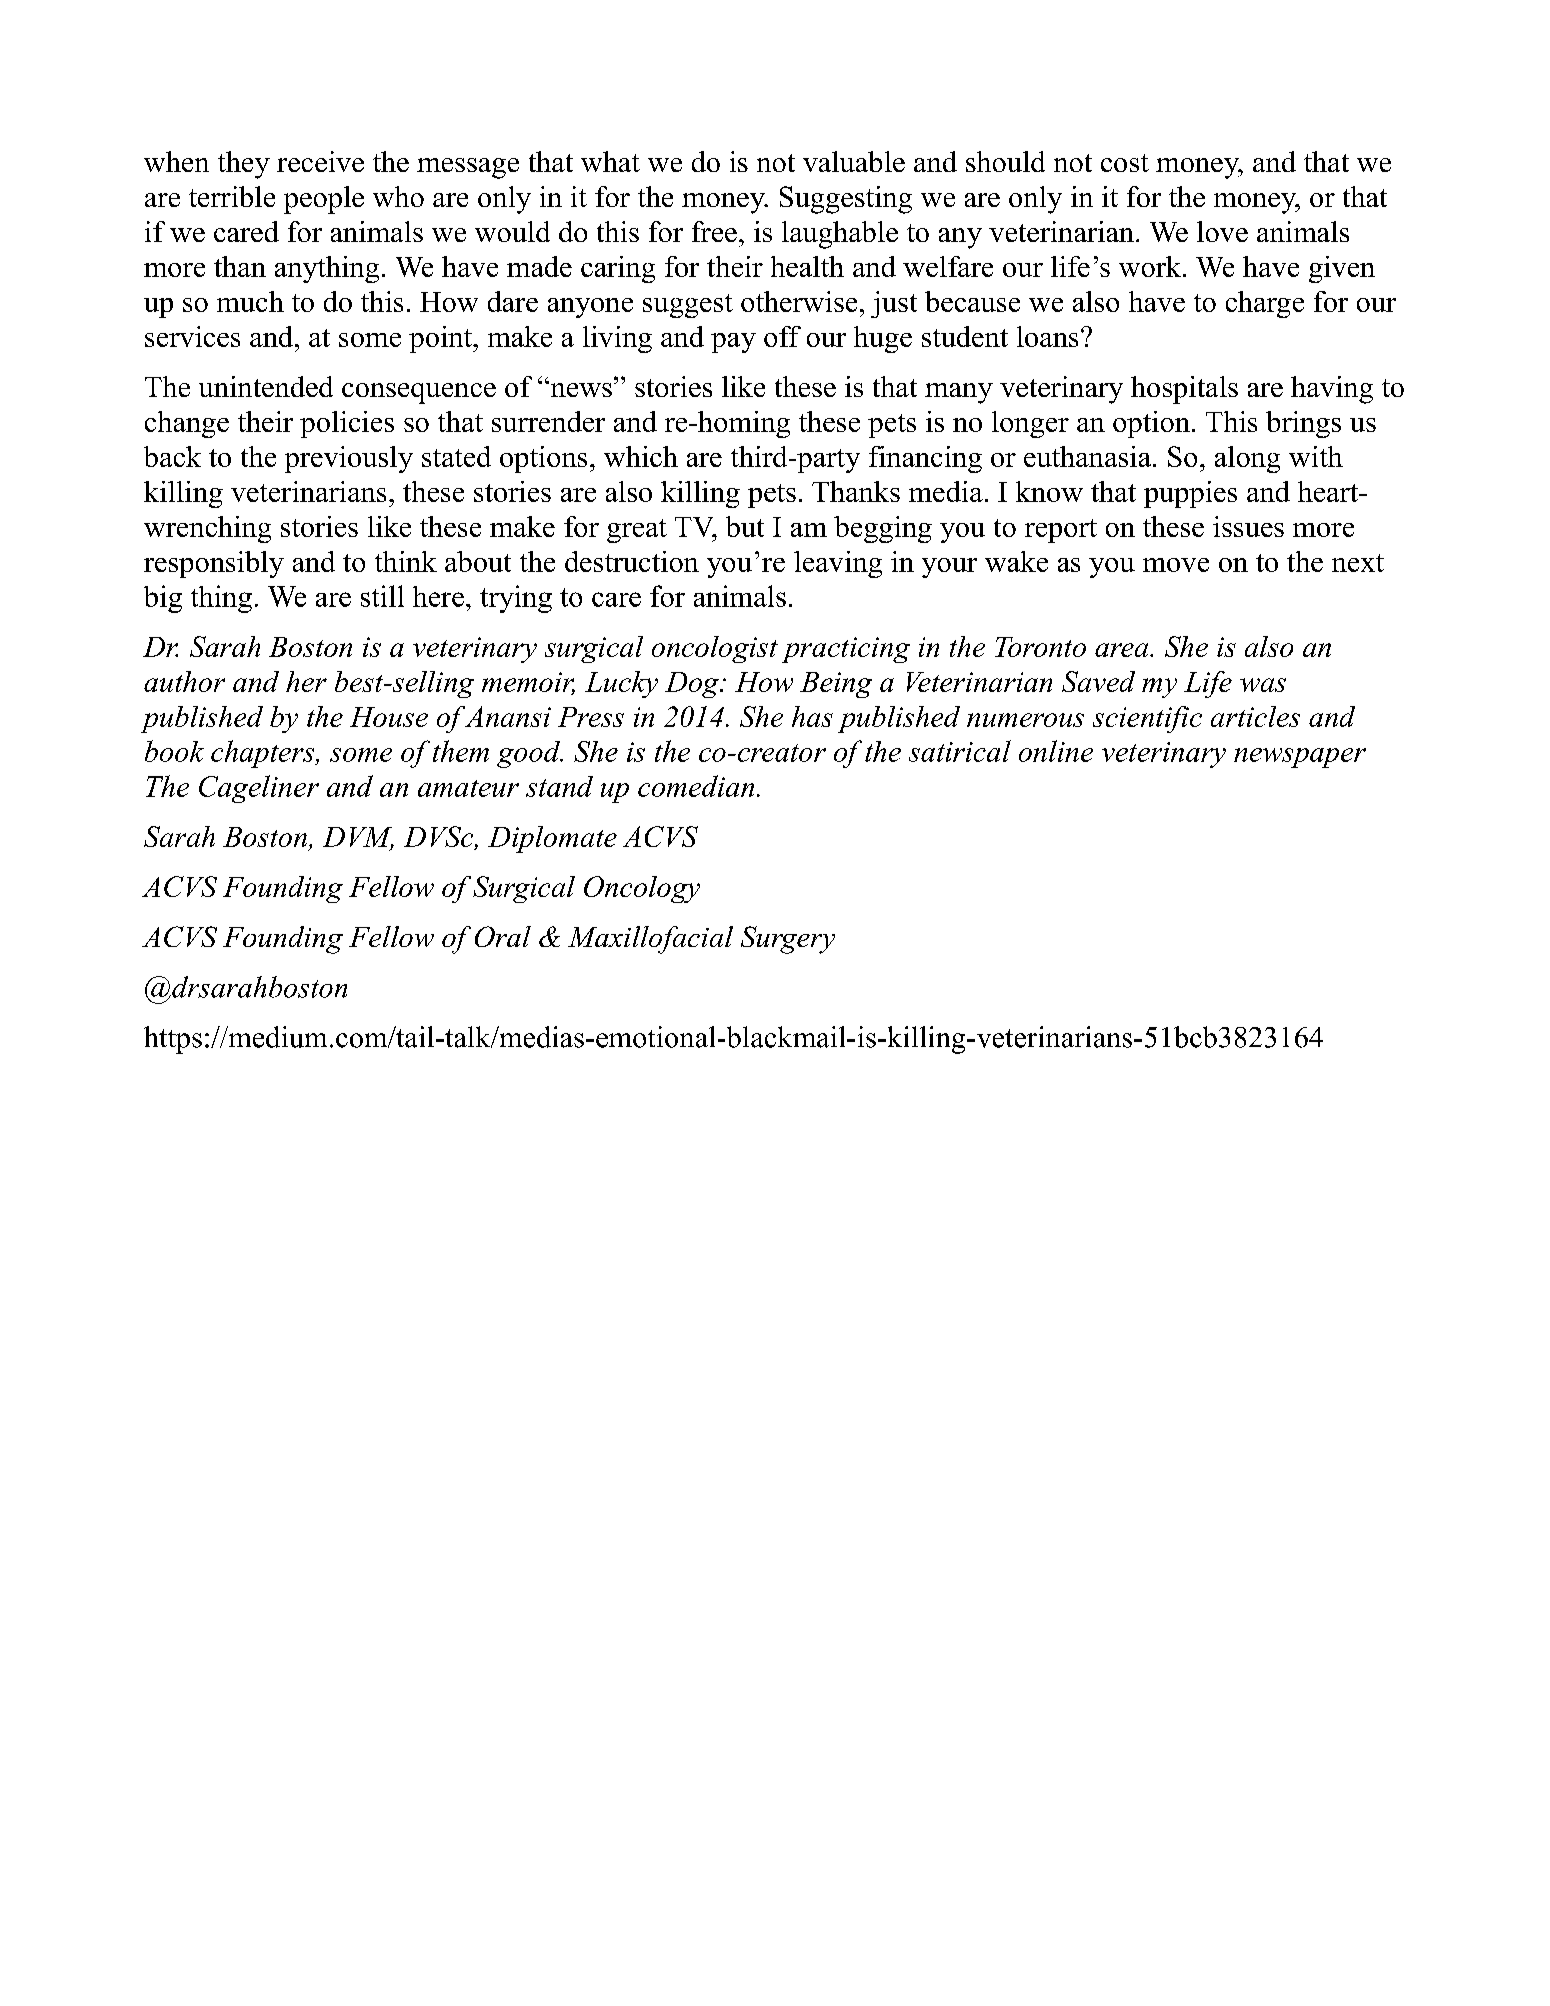 This image has height=2006, width=1550. Describe the element at coordinates (324, 200) in the image. I see `people` at that location.
